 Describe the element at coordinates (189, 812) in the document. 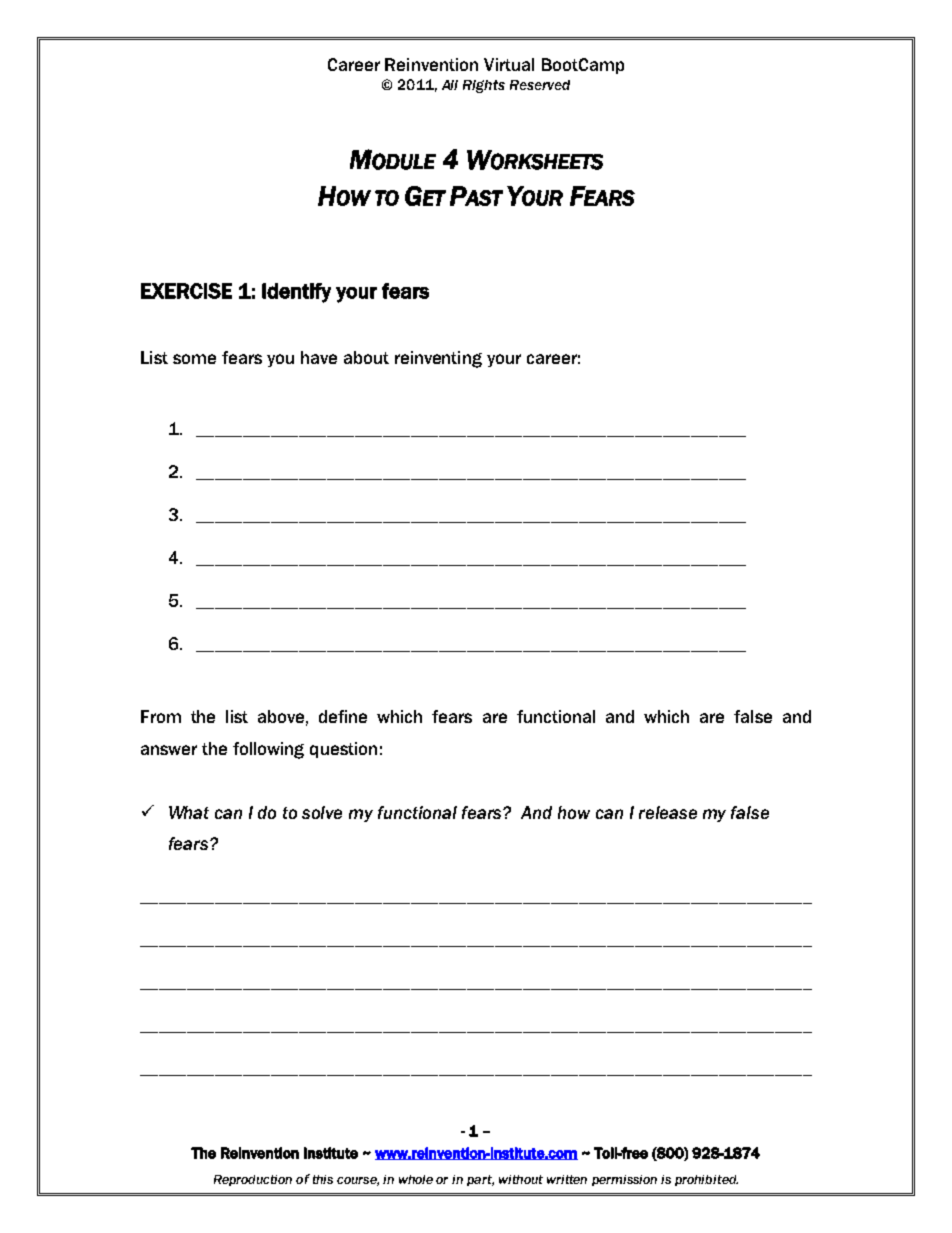

I see `What` at that location.
